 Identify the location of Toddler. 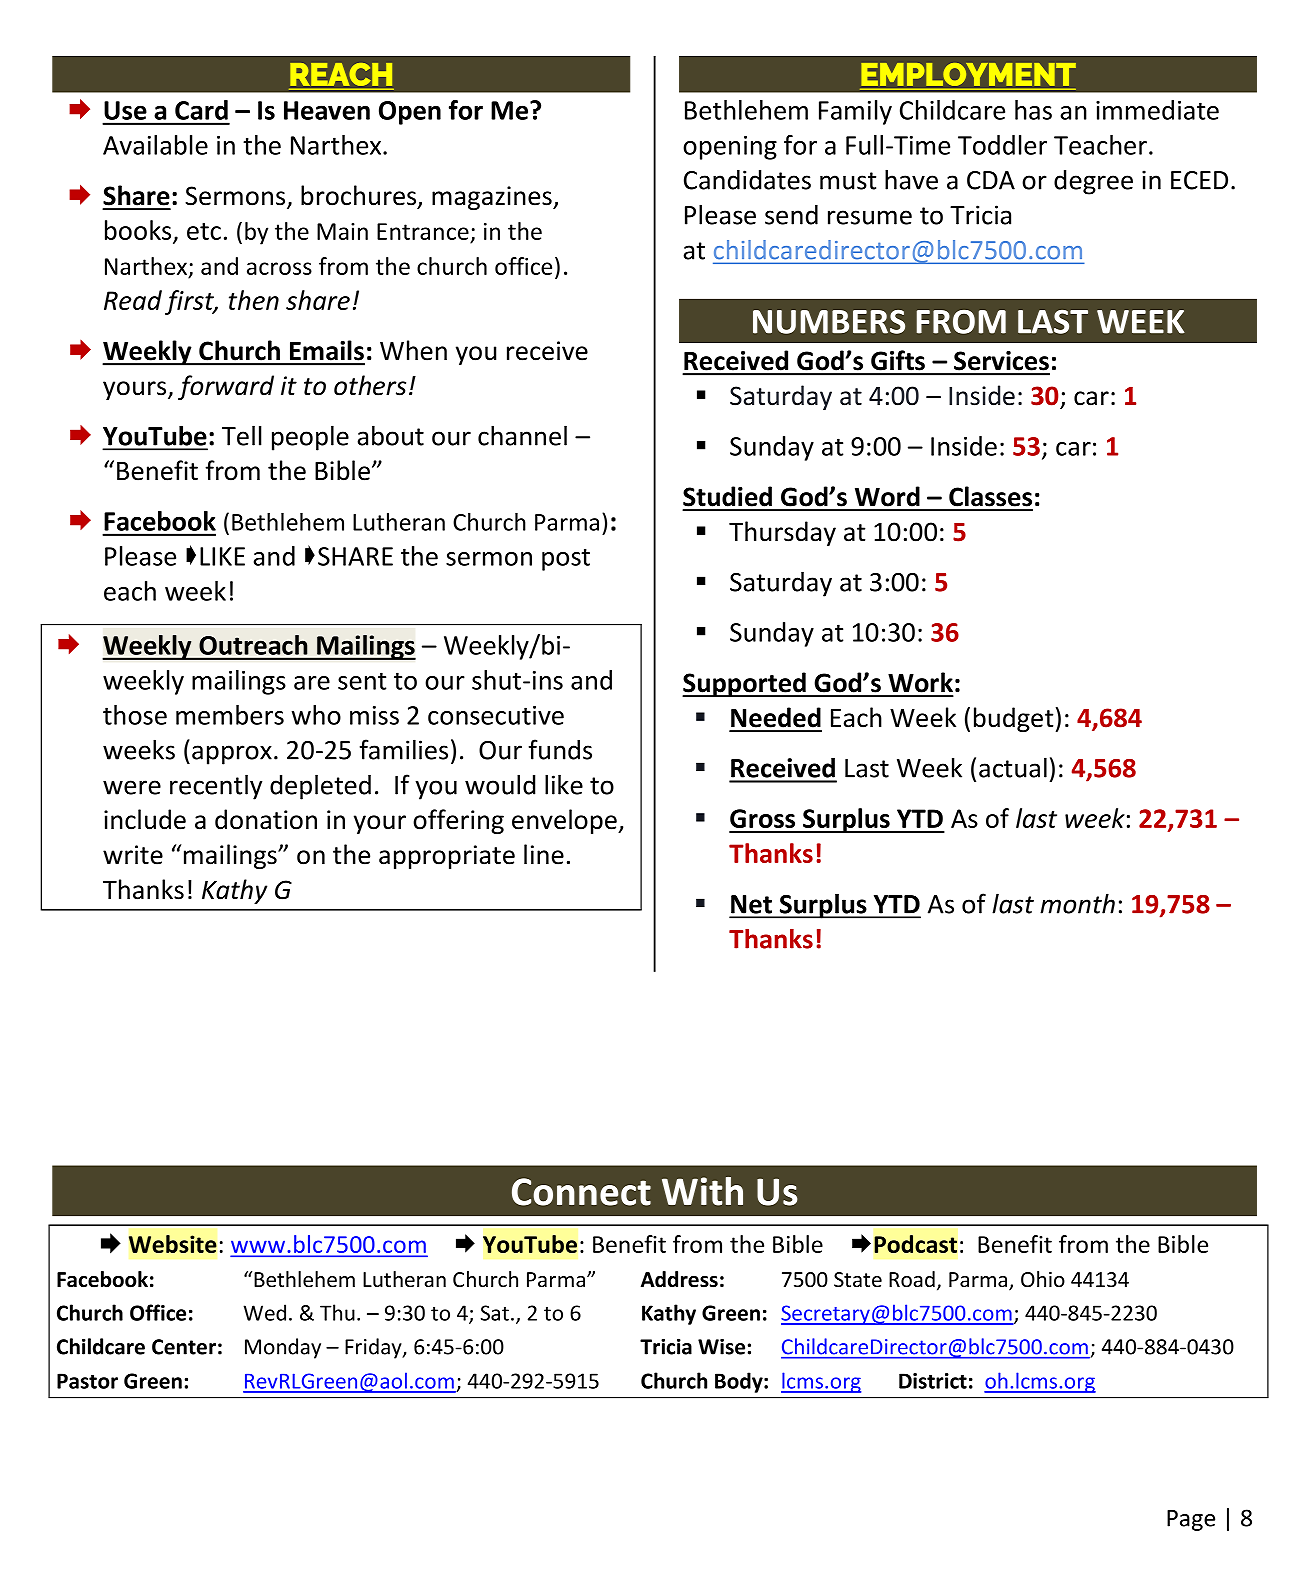
(1002, 145).
